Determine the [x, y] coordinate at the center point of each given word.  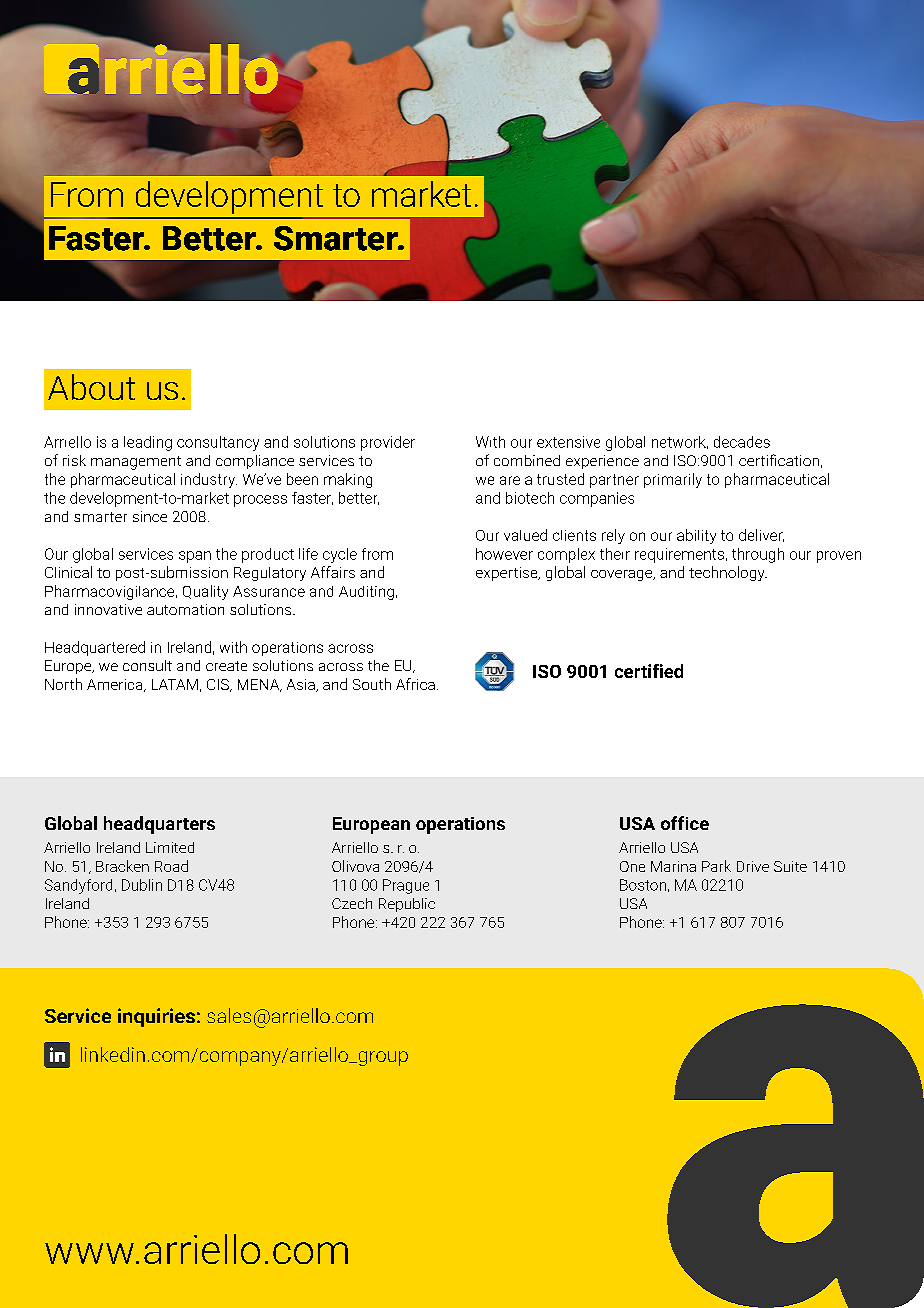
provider [388, 443]
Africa [415, 684]
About [91, 387]
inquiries [156, 1017]
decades [742, 442]
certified [649, 671]
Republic [407, 905]
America [116, 685]
